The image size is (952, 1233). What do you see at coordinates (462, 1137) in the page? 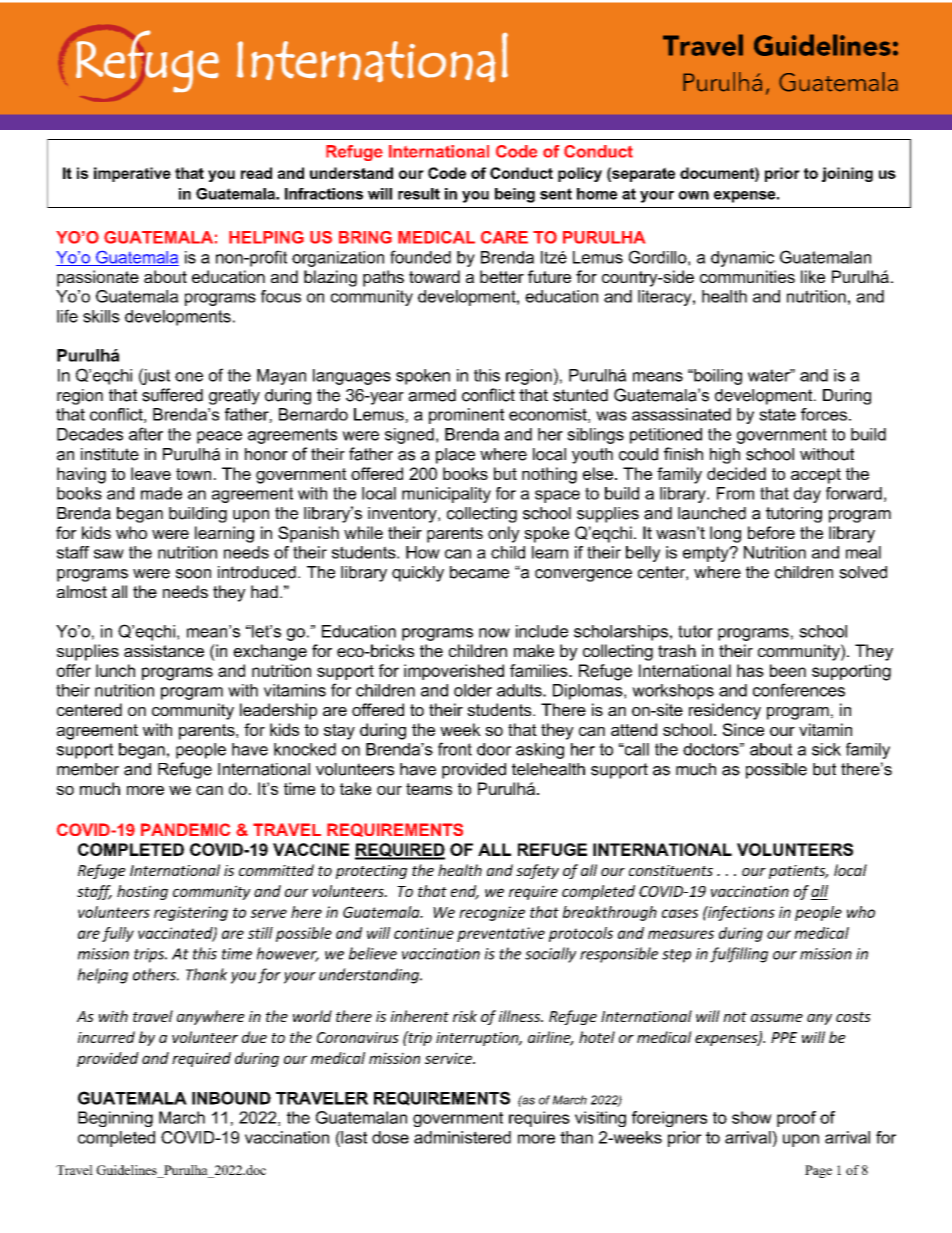
I see `administered` at bounding box center [462, 1137].
